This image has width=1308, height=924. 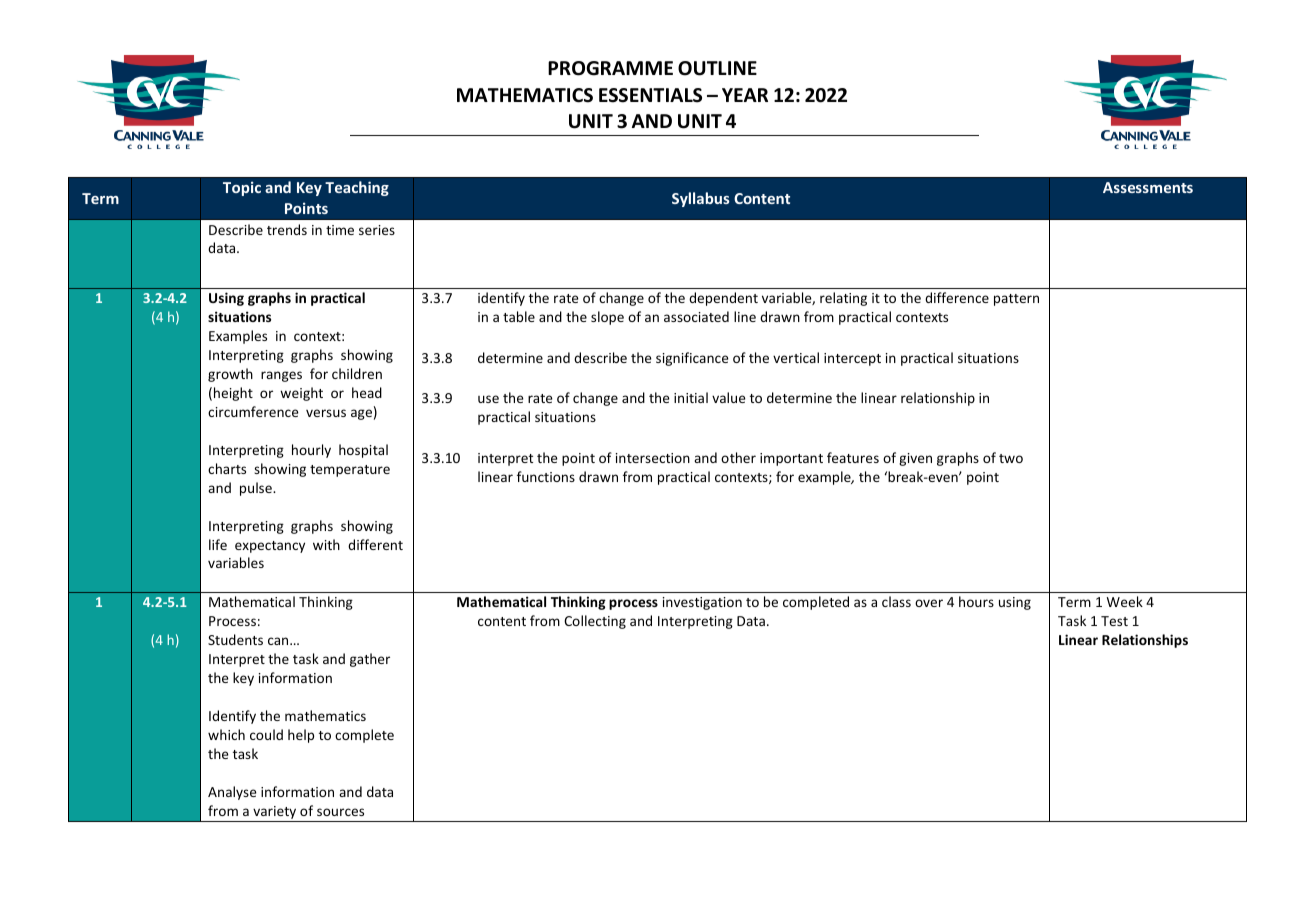 I want to click on Students, so click(x=235, y=639).
